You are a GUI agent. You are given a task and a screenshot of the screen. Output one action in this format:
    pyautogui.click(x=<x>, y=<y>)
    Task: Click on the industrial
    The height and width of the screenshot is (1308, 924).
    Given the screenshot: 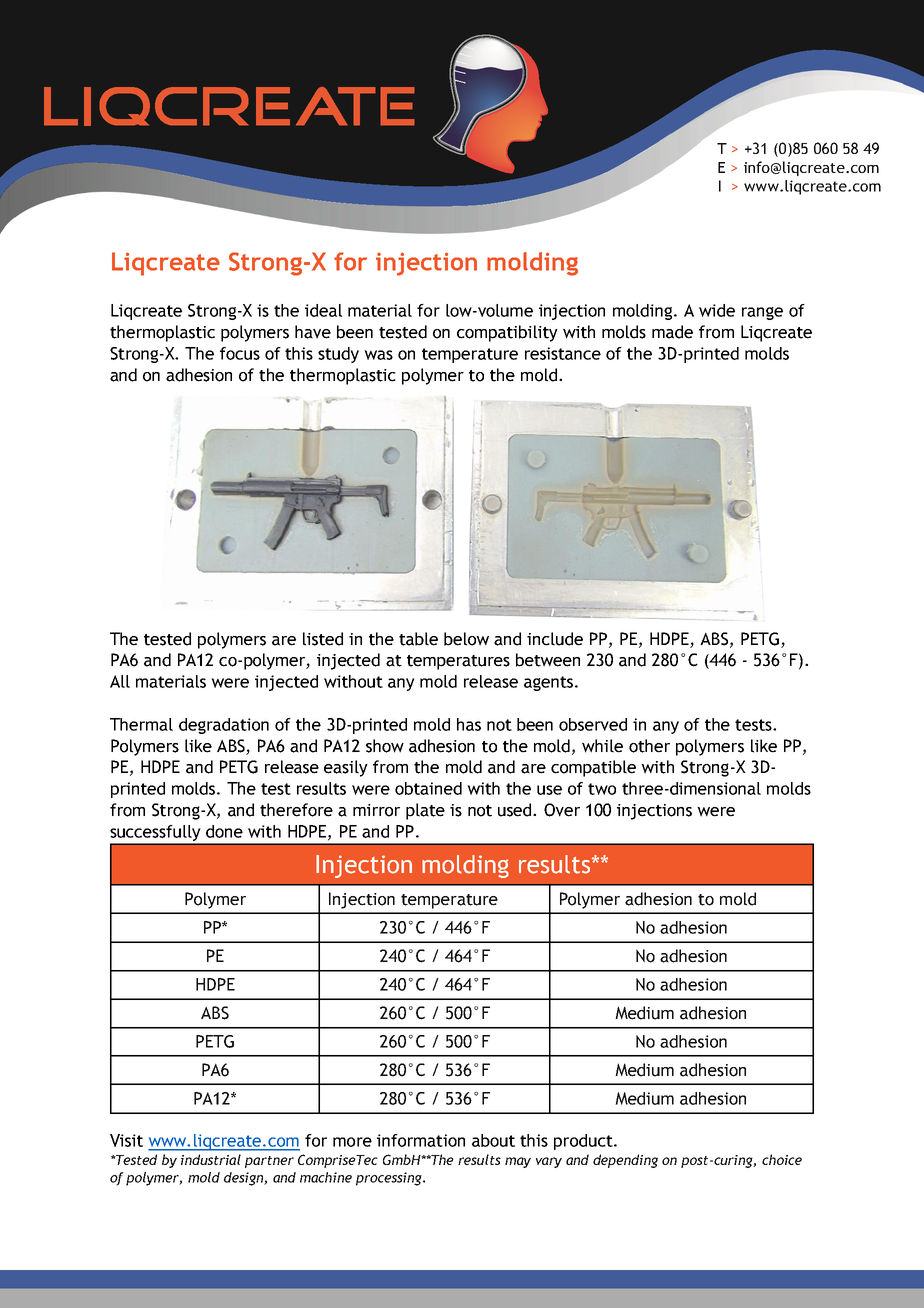 What is the action you would take?
    pyautogui.click(x=211, y=1159)
